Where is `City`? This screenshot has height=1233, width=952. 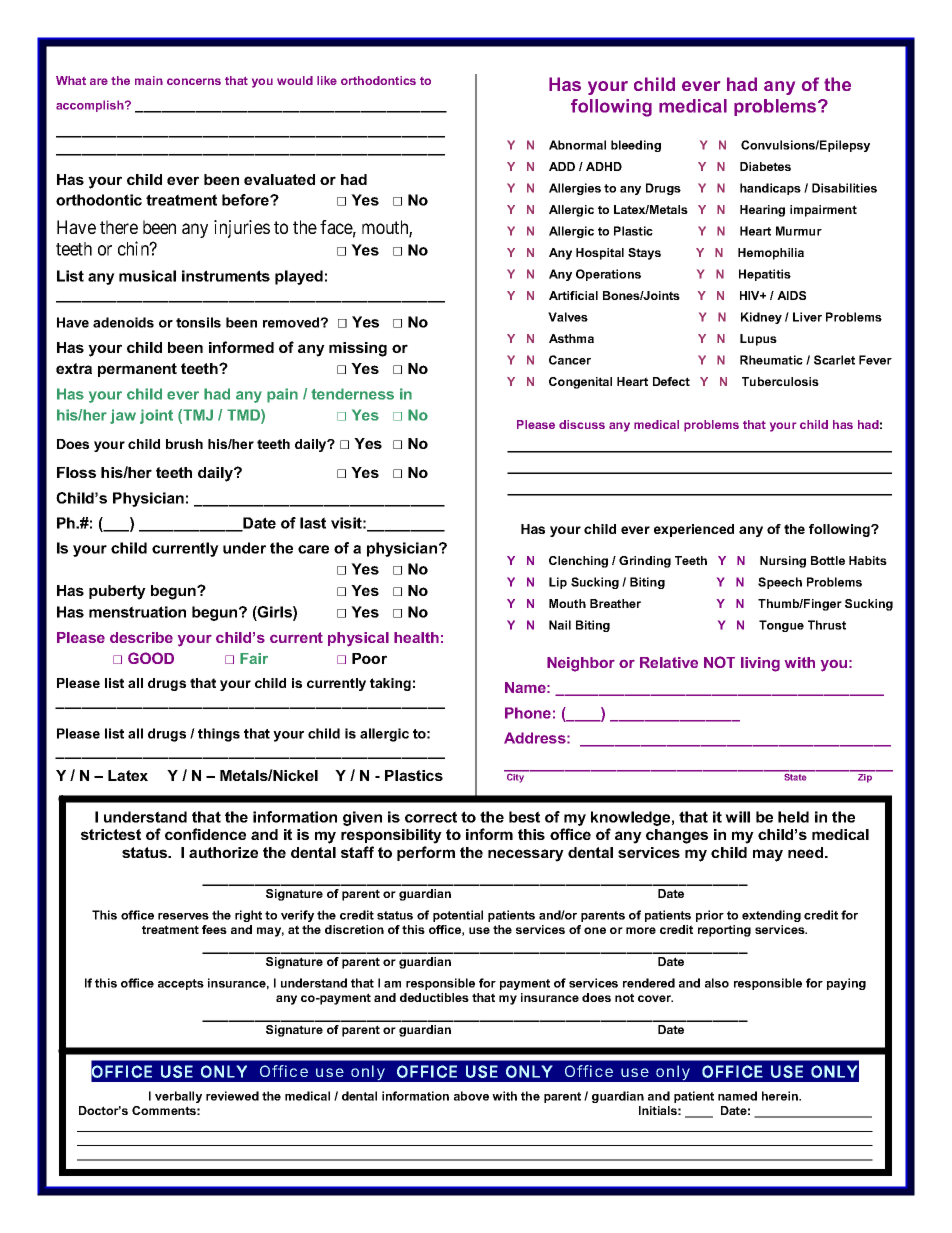
City is located at coordinates (516, 777).
